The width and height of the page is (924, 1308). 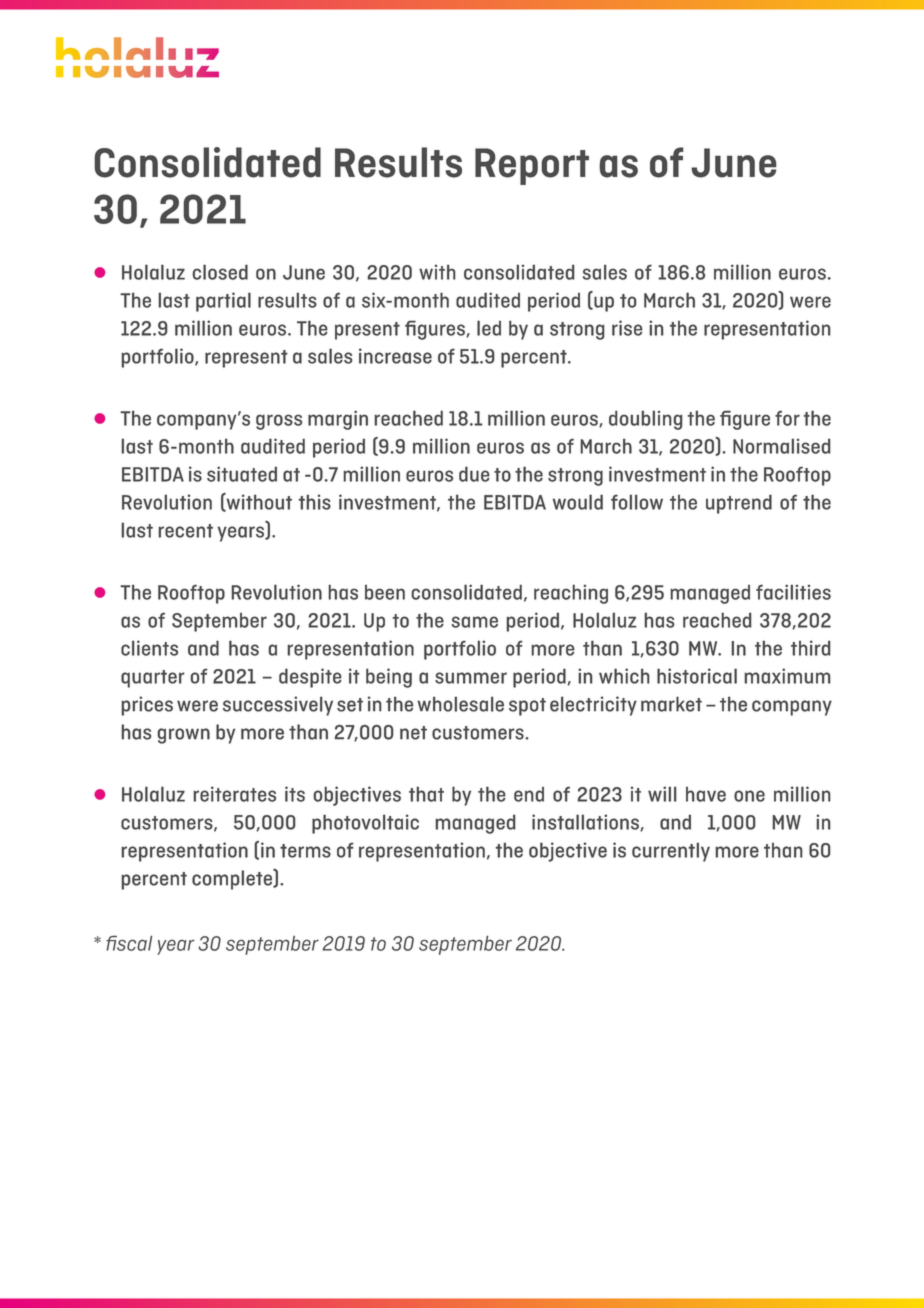 I want to click on gross, so click(x=279, y=422).
